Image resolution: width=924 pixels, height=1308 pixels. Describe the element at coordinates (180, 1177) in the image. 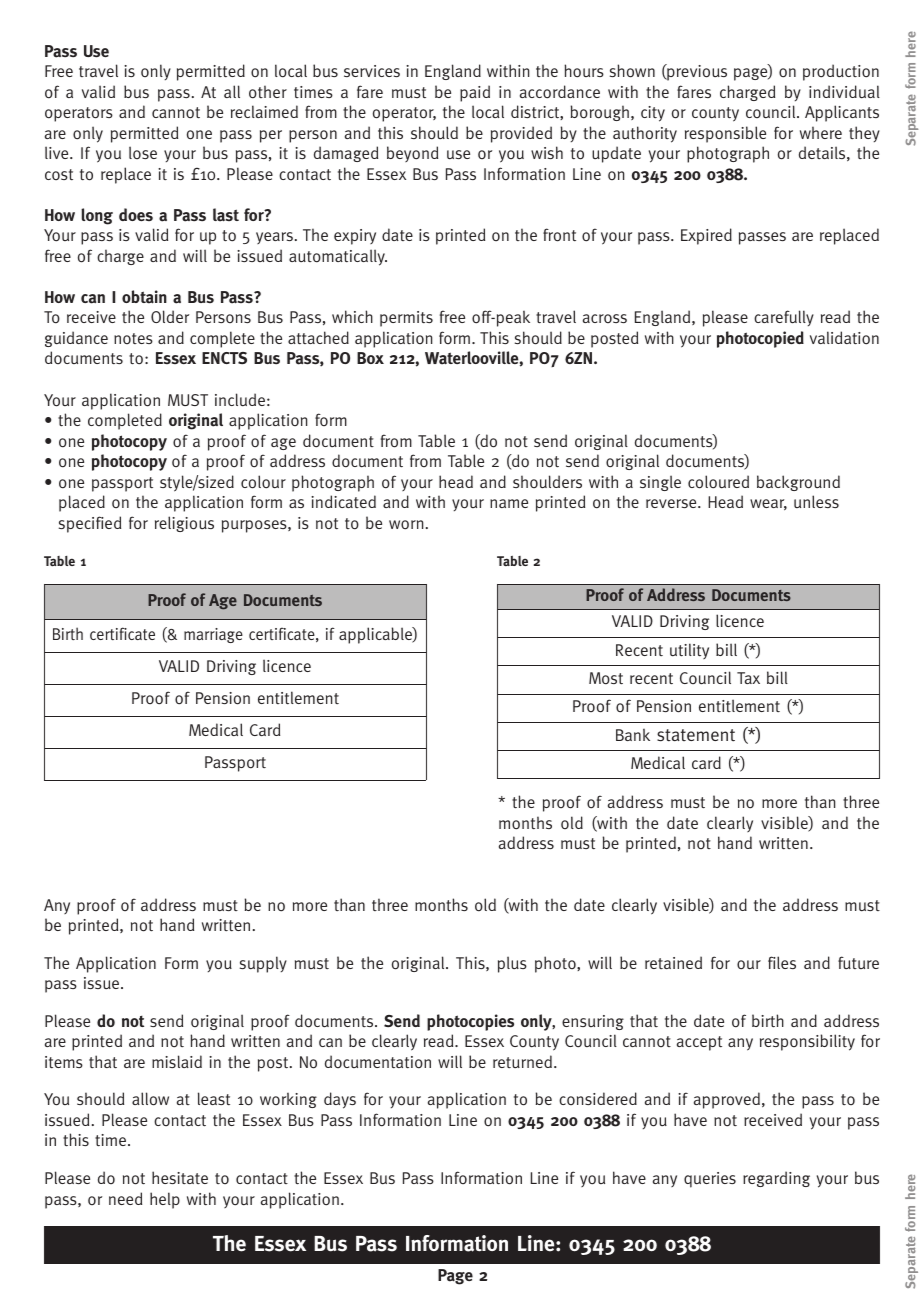

I see `hesitate` at that location.
